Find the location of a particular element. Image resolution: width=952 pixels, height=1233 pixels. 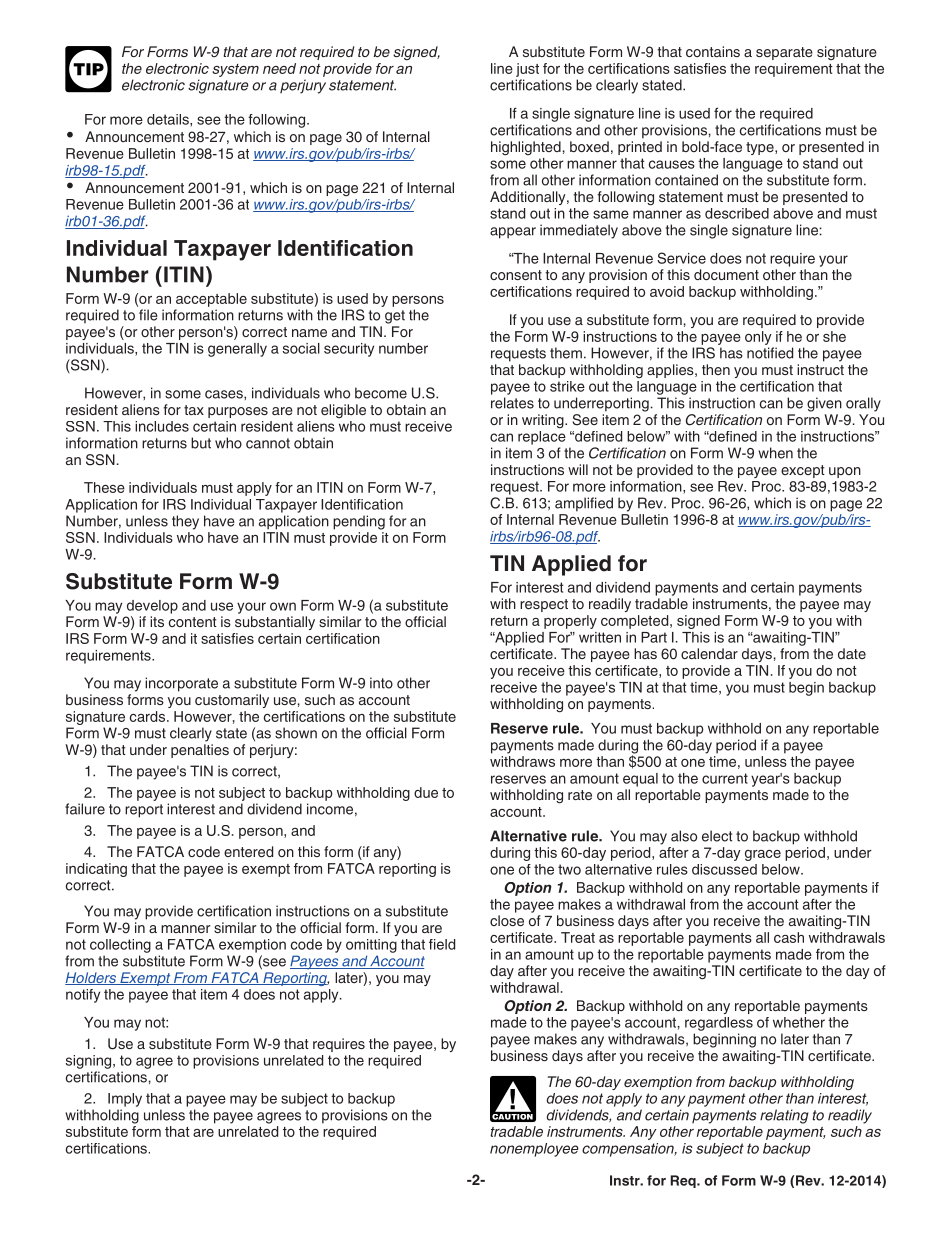

penalties is located at coordinates (200, 751).
